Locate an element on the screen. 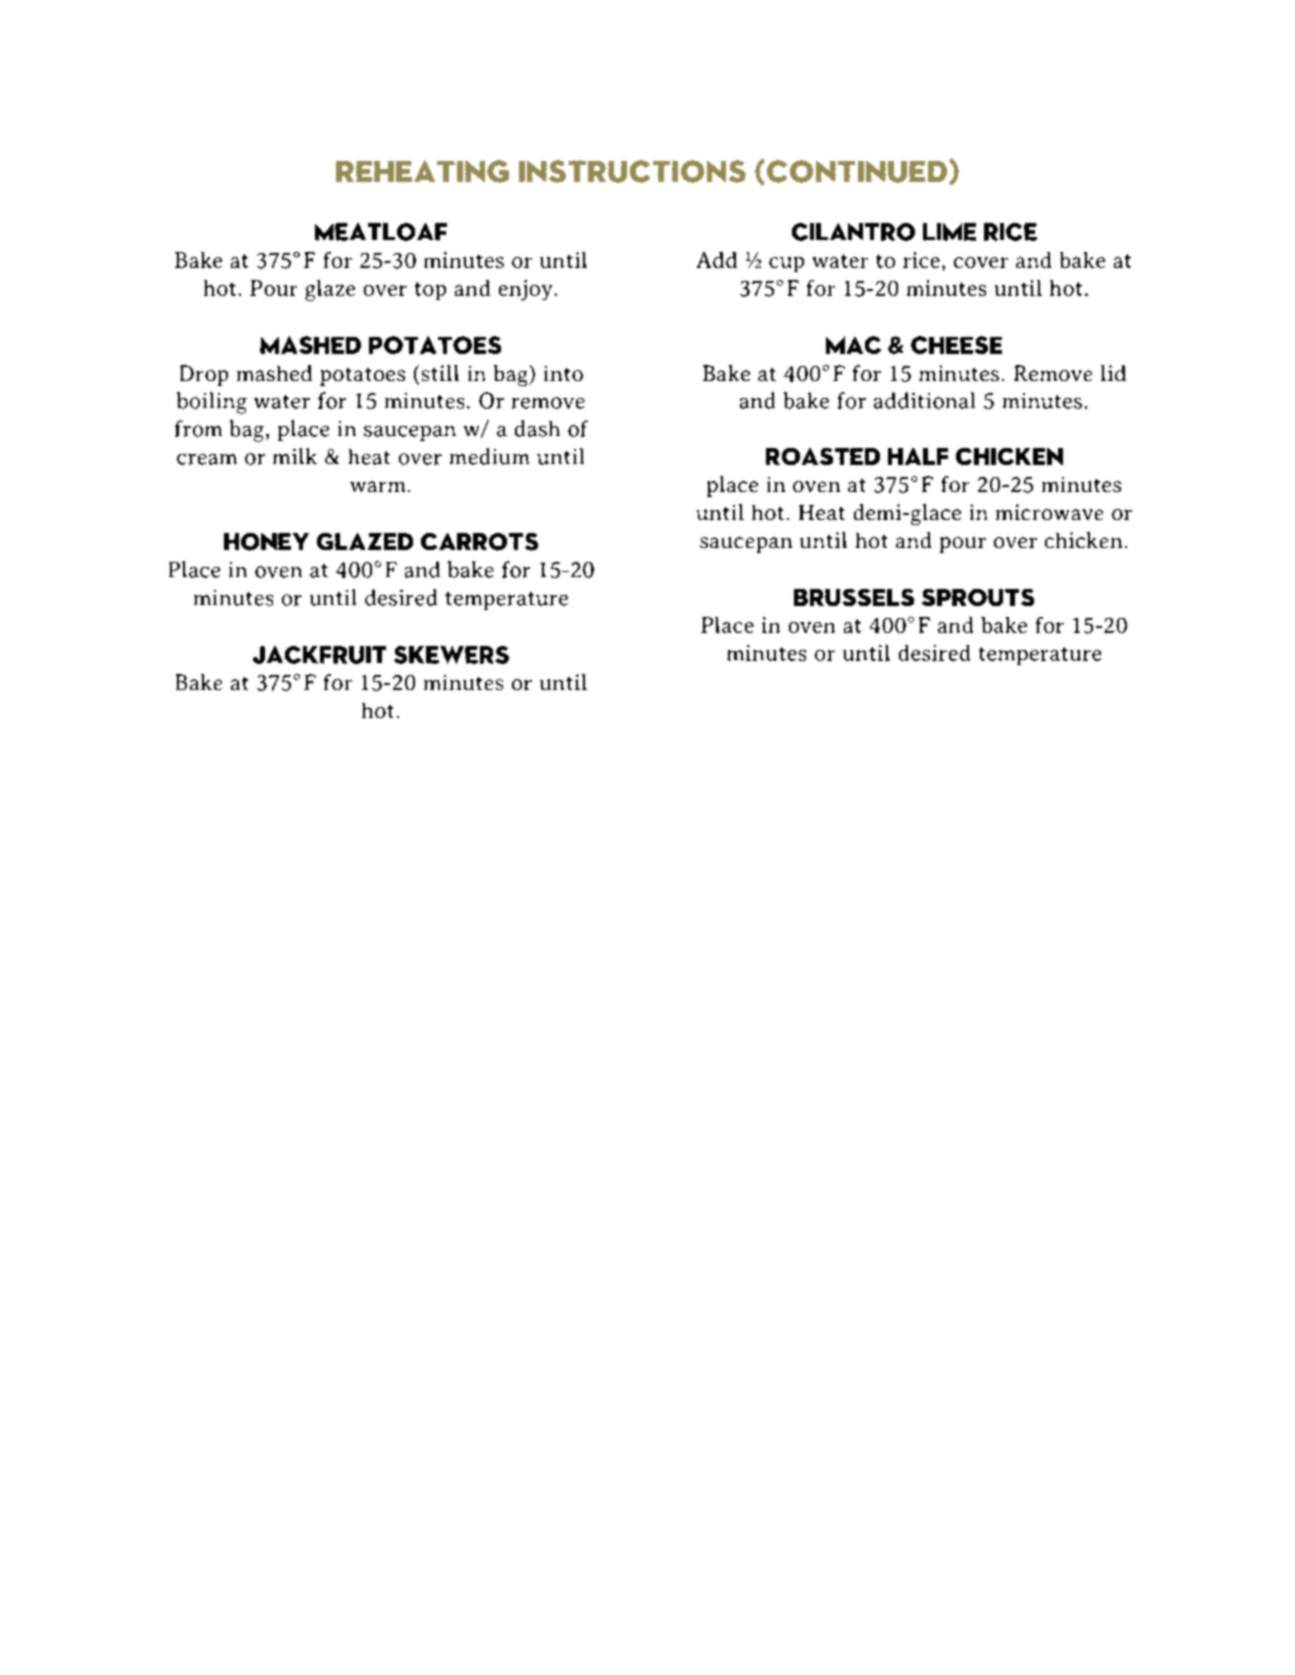 The height and width of the screenshot is (1675, 1295). Drop is located at coordinates (204, 375).
